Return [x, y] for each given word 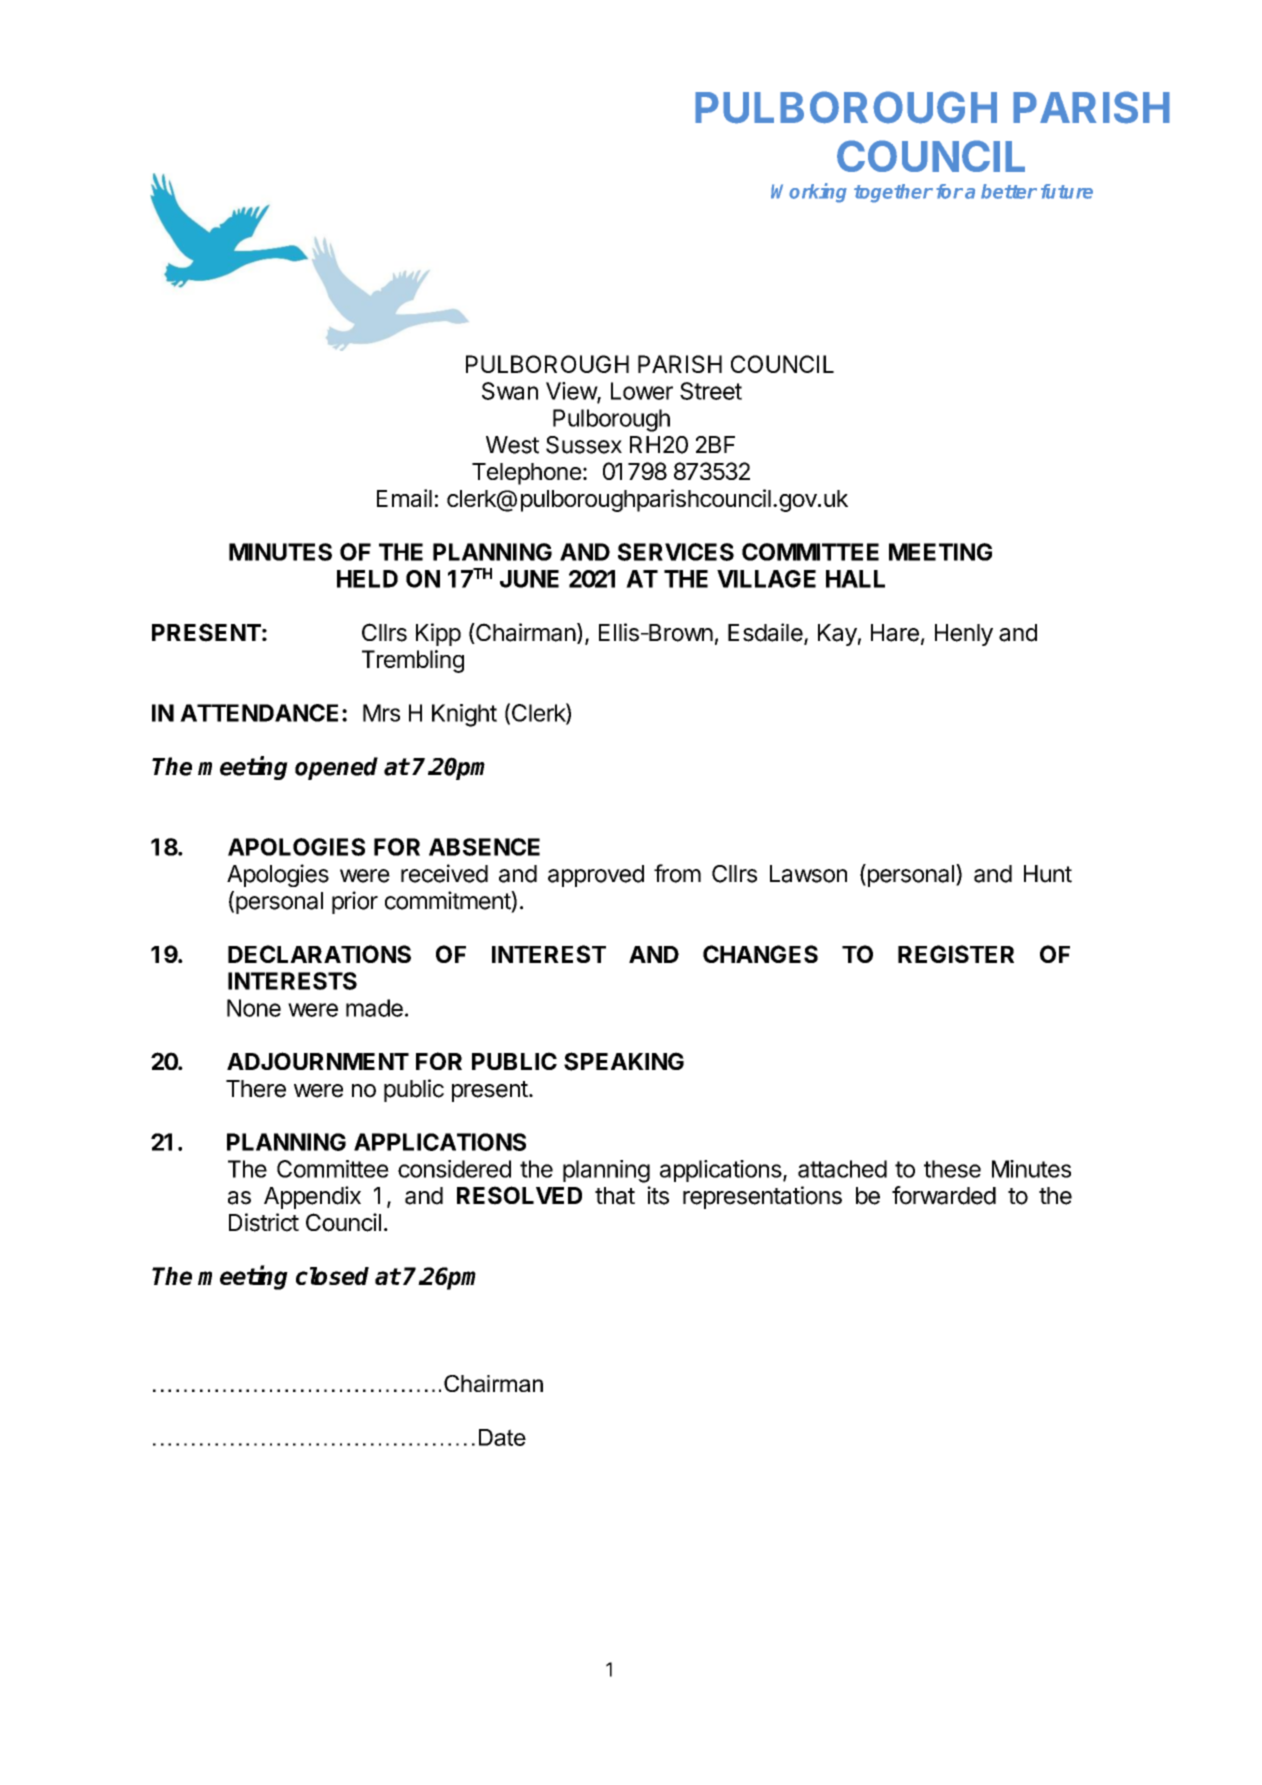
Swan [510, 391]
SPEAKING [624, 1061]
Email [404, 498]
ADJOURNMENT [318, 1061]
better [1009, 191]
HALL [855, 579]
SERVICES [676, 552]
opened [336, 768]
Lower [642, 391]
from [677, 873]
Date [502, 1437]
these [952, 1169]
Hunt [1048, 874]
